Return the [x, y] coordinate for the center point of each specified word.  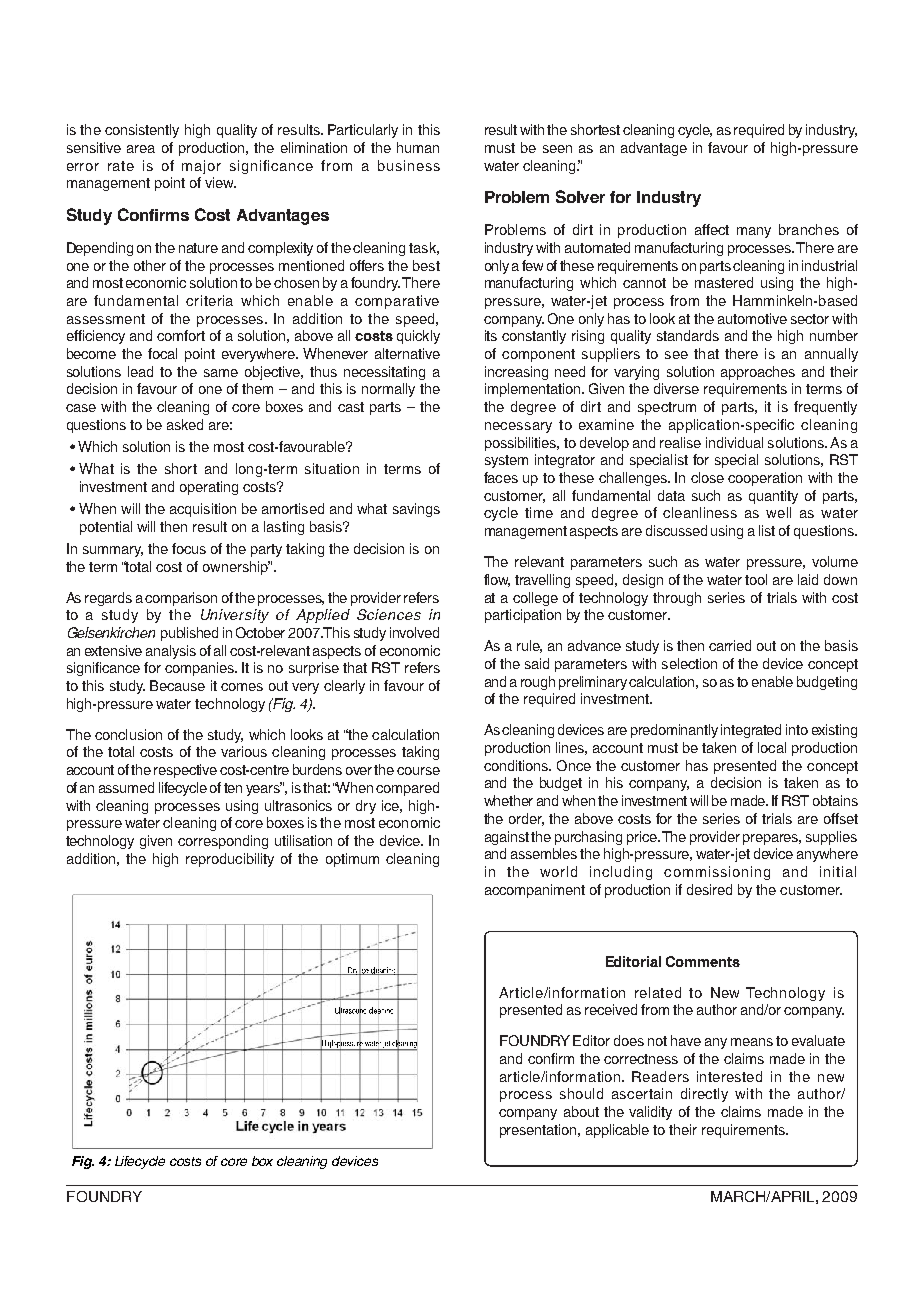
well [778, 512]
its [491, 335]
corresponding [223, 842]
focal [162, 353]
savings [416, 510]
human [418, 147]
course [418, 771]
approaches [758, 373]
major [201, 167]
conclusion [128, 734]
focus [189, 548]
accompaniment [535, 891]
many [754, 232]
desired [709, 889]
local [772, 747]
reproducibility [230, 860]
